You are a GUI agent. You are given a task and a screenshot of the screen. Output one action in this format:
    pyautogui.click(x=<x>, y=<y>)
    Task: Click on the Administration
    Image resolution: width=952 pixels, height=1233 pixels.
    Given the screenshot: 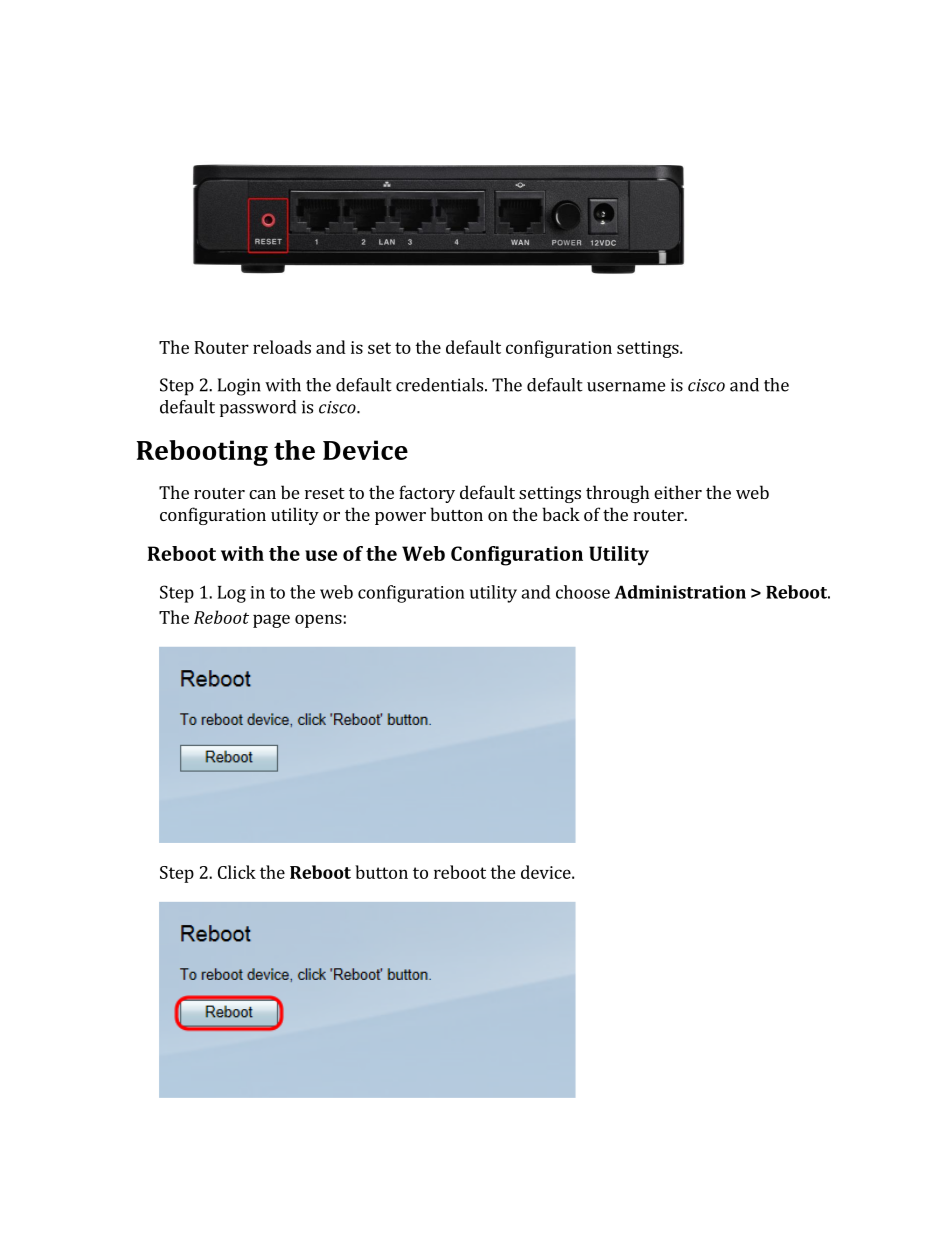 What is the action you would take?
    pyautogui.click(x=680, y=592)
